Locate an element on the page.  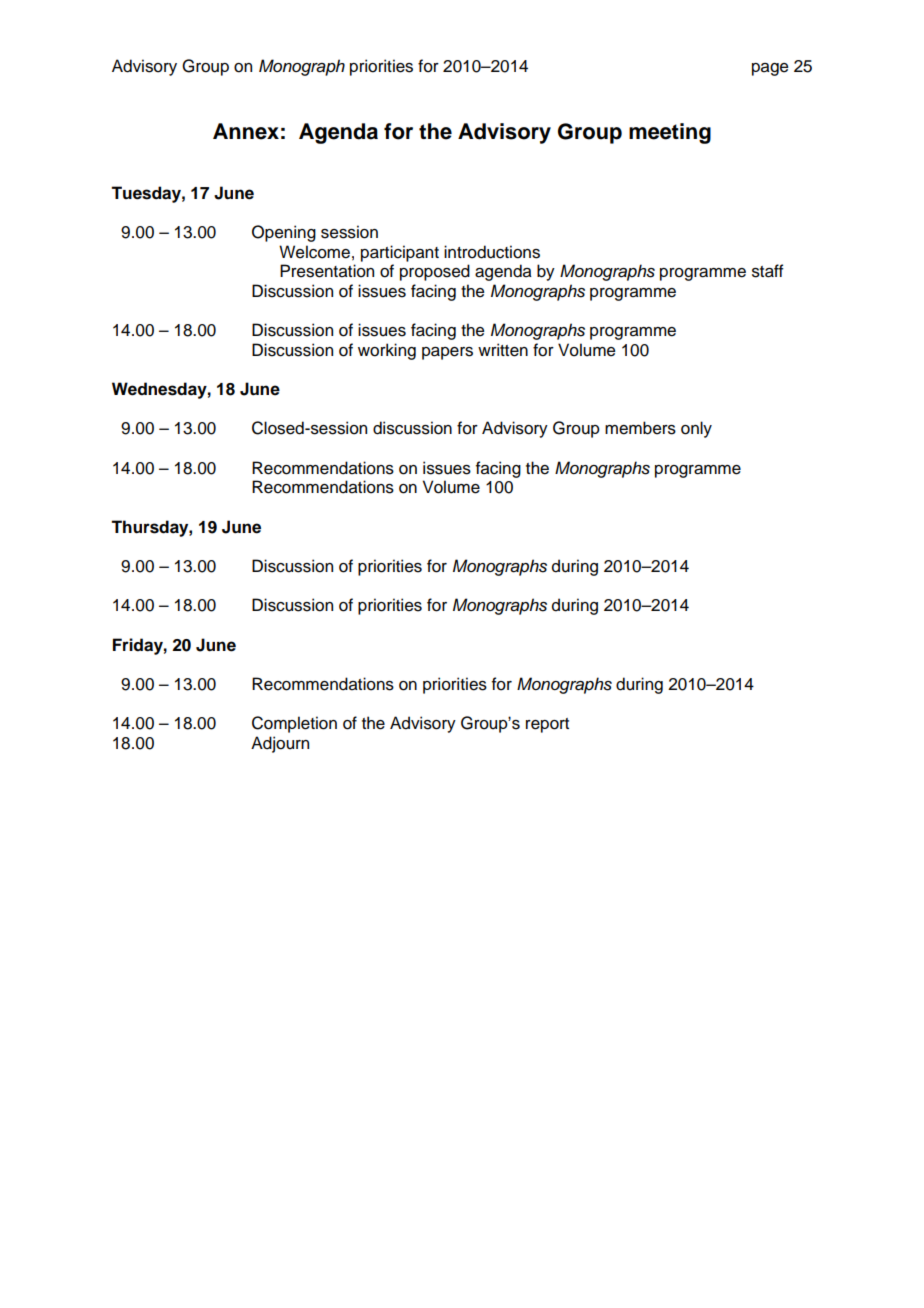
report is located at coordinates (547, 725).
